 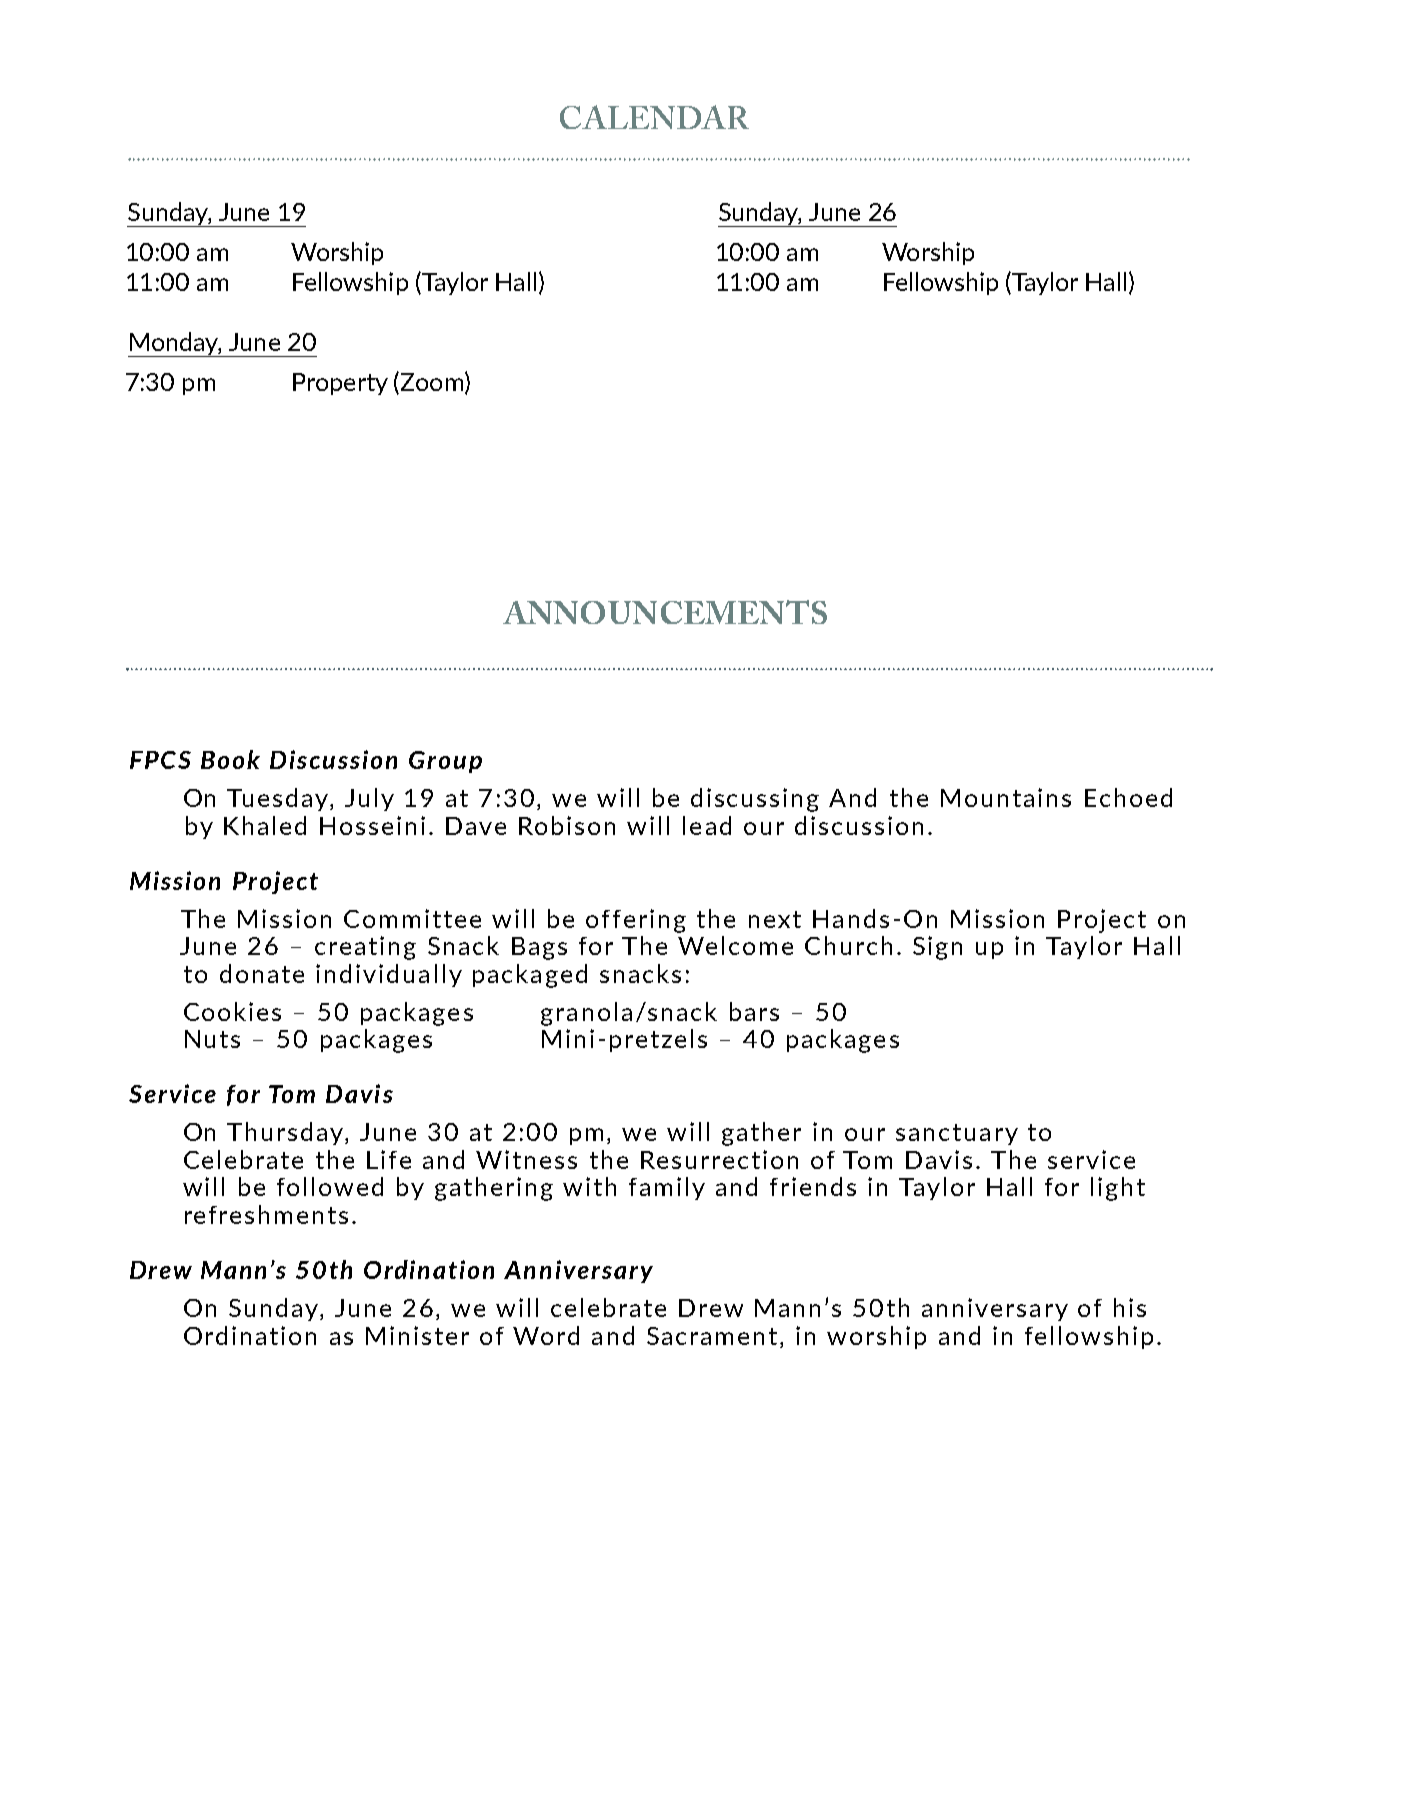 What do you see at coordinates (230, 759) in the screenshot?
I see `Book` at bounding box center [230, 759].
